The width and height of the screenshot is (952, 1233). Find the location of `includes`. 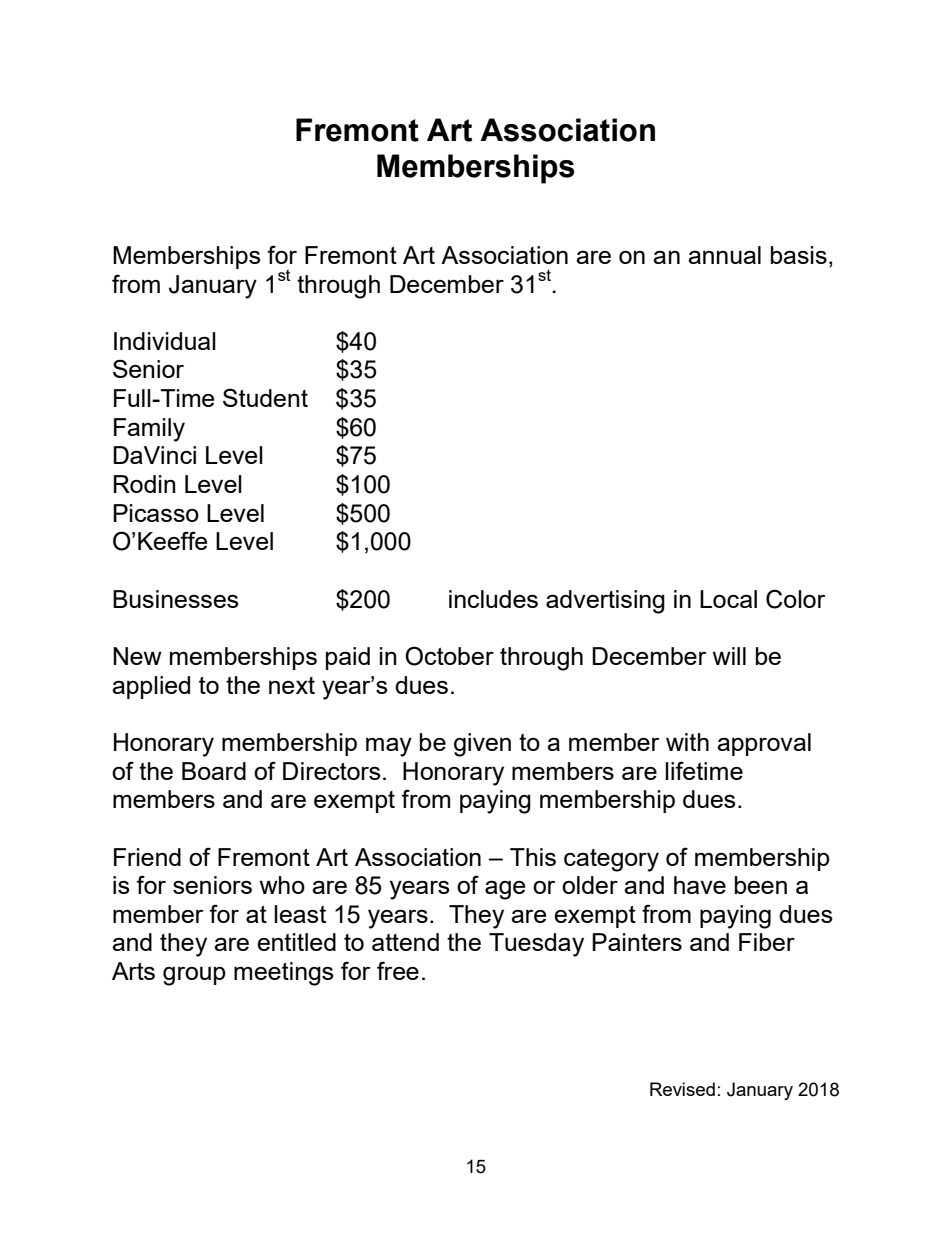

includes is located at coordinates (493, 599).
